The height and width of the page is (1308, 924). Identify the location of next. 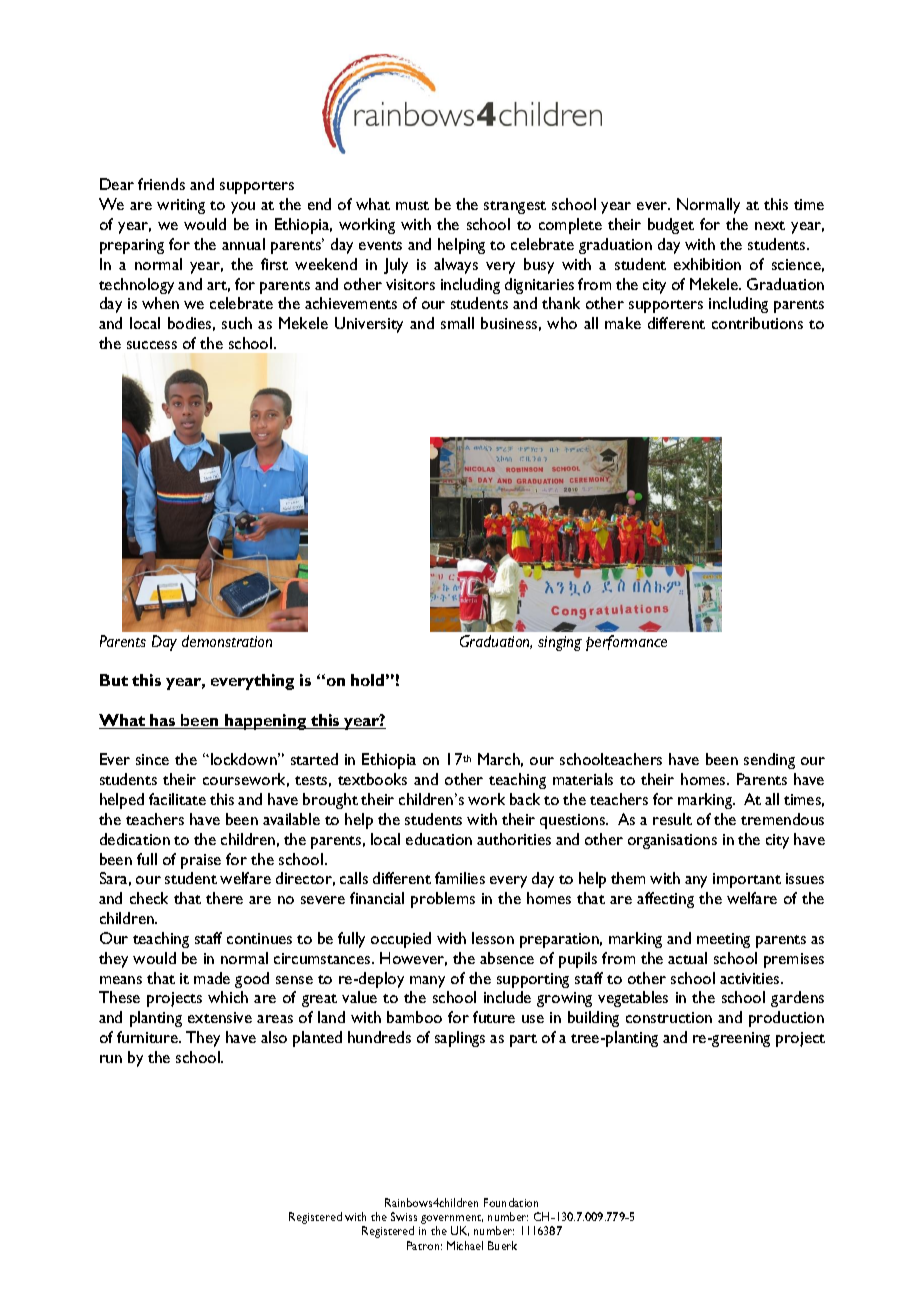
(770, 225).
